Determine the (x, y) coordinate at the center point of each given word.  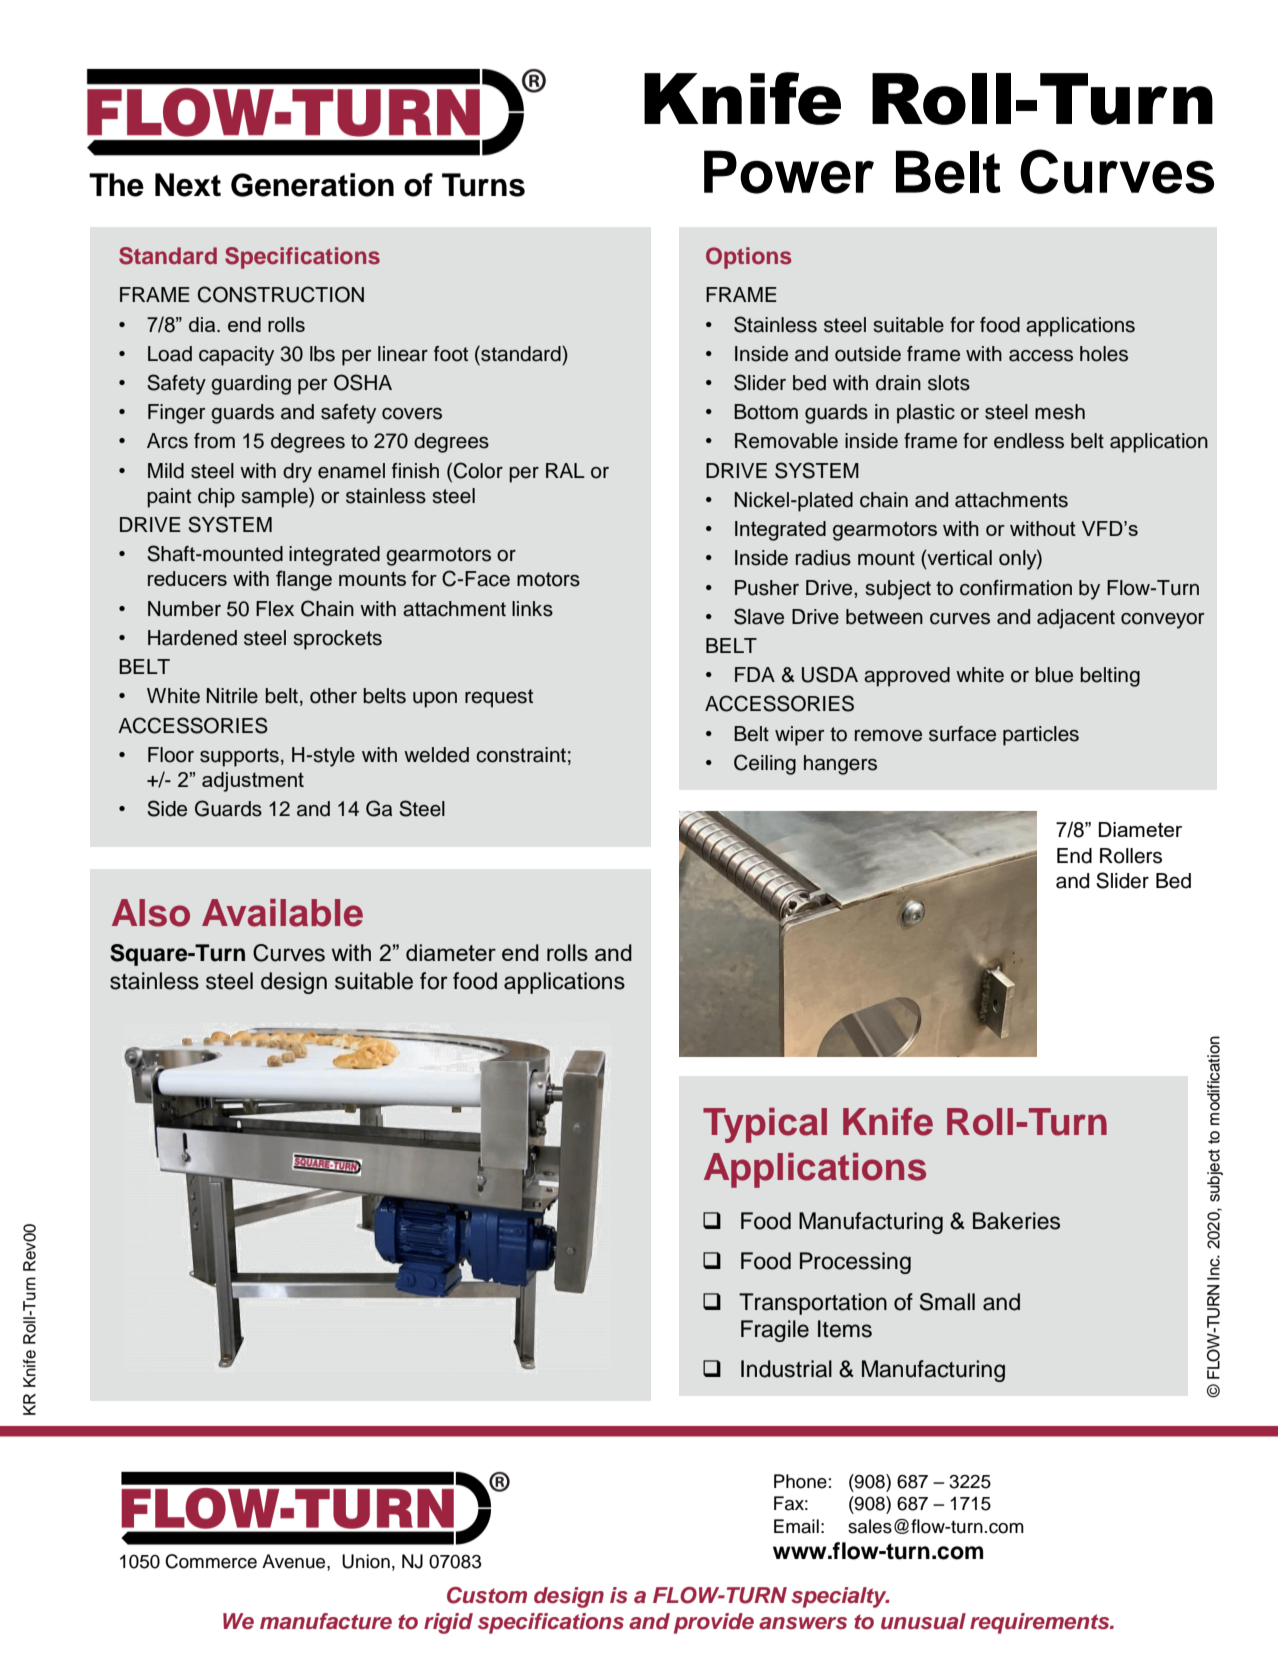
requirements (1041, 1623)
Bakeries (1016, 1221)
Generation (312, 185)
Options (748, 258)
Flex (275, 609)
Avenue (295, 1561)
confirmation (1016, 588)
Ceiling (765, 764)
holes (1104, 354)
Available (282, 913)
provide (714, 1623)
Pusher (767, 588)
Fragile (775, 1331)
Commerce (211, 1561)
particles (1041, 736)
